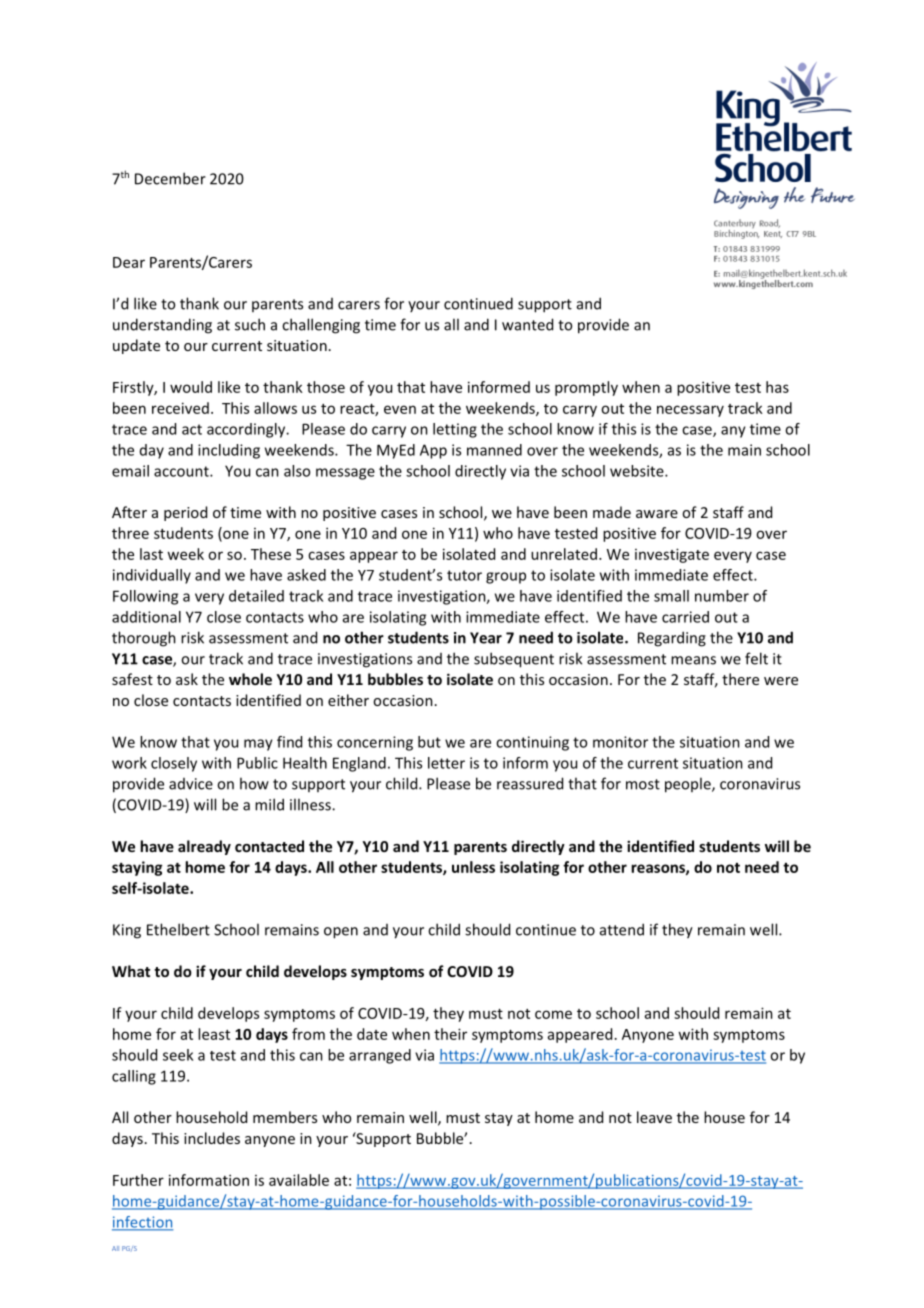 Image resolution: width=924 pixels, height=1308 pixels. What do you see at coordinates (170, 178) in the page?
I see `December` at bounding box center [170, 178].
